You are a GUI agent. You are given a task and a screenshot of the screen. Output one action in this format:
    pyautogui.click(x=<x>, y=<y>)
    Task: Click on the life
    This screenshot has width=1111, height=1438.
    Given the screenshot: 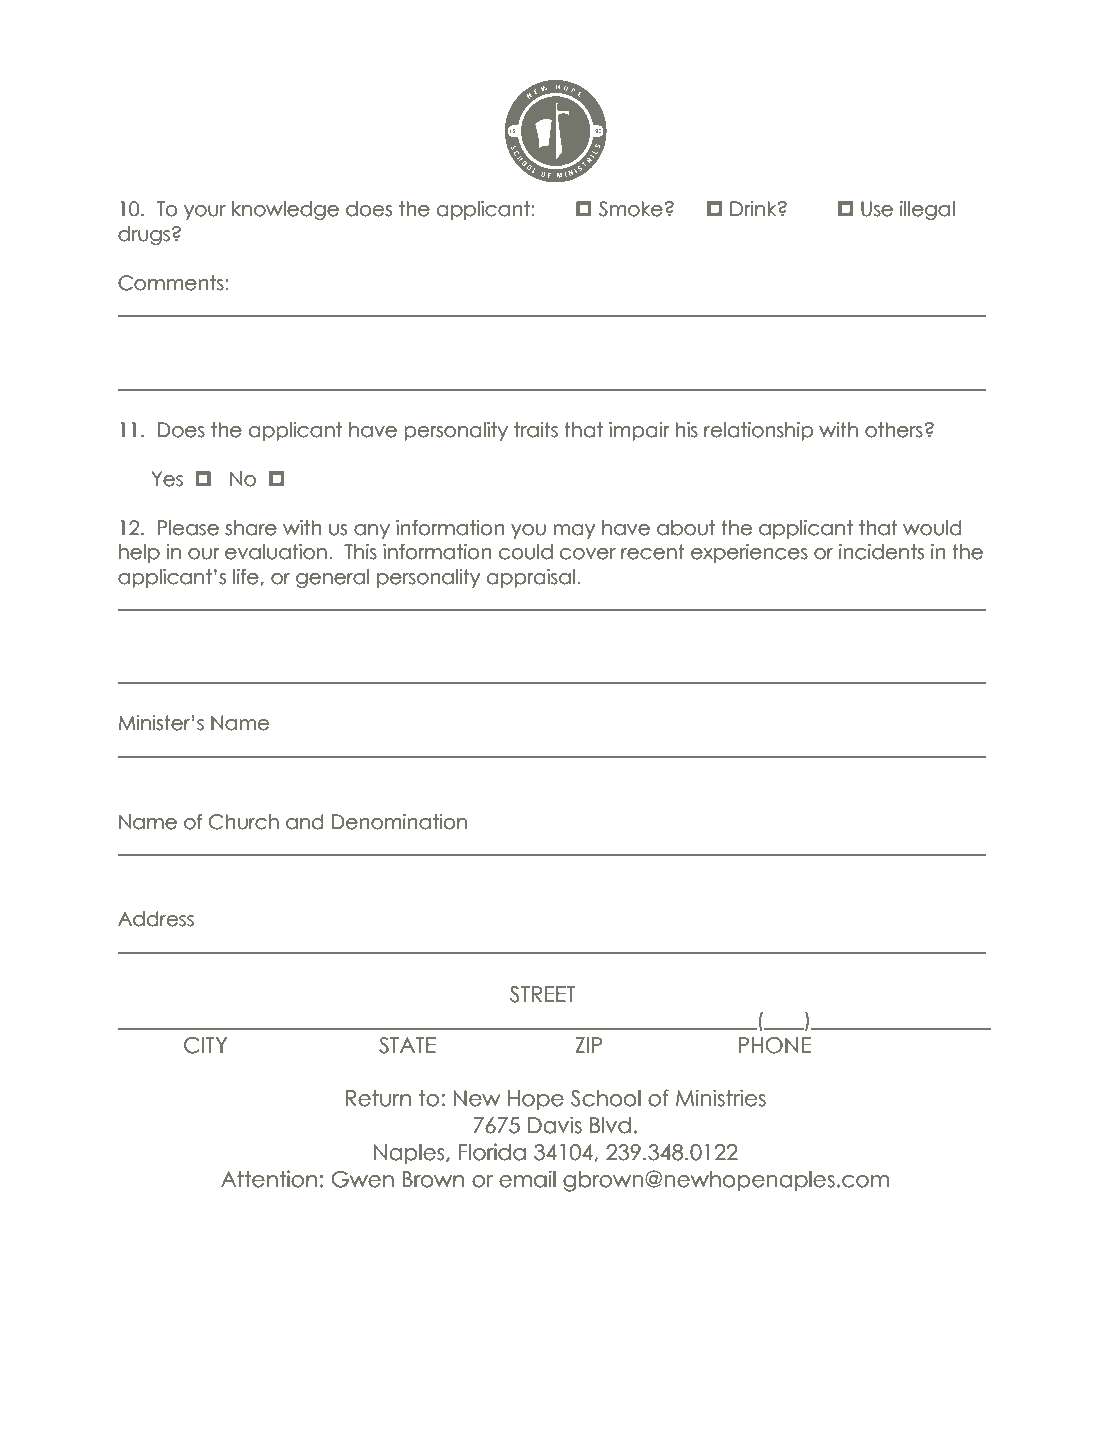 What is the action you would take?
    pyautogui.click(x=247, y=577)
